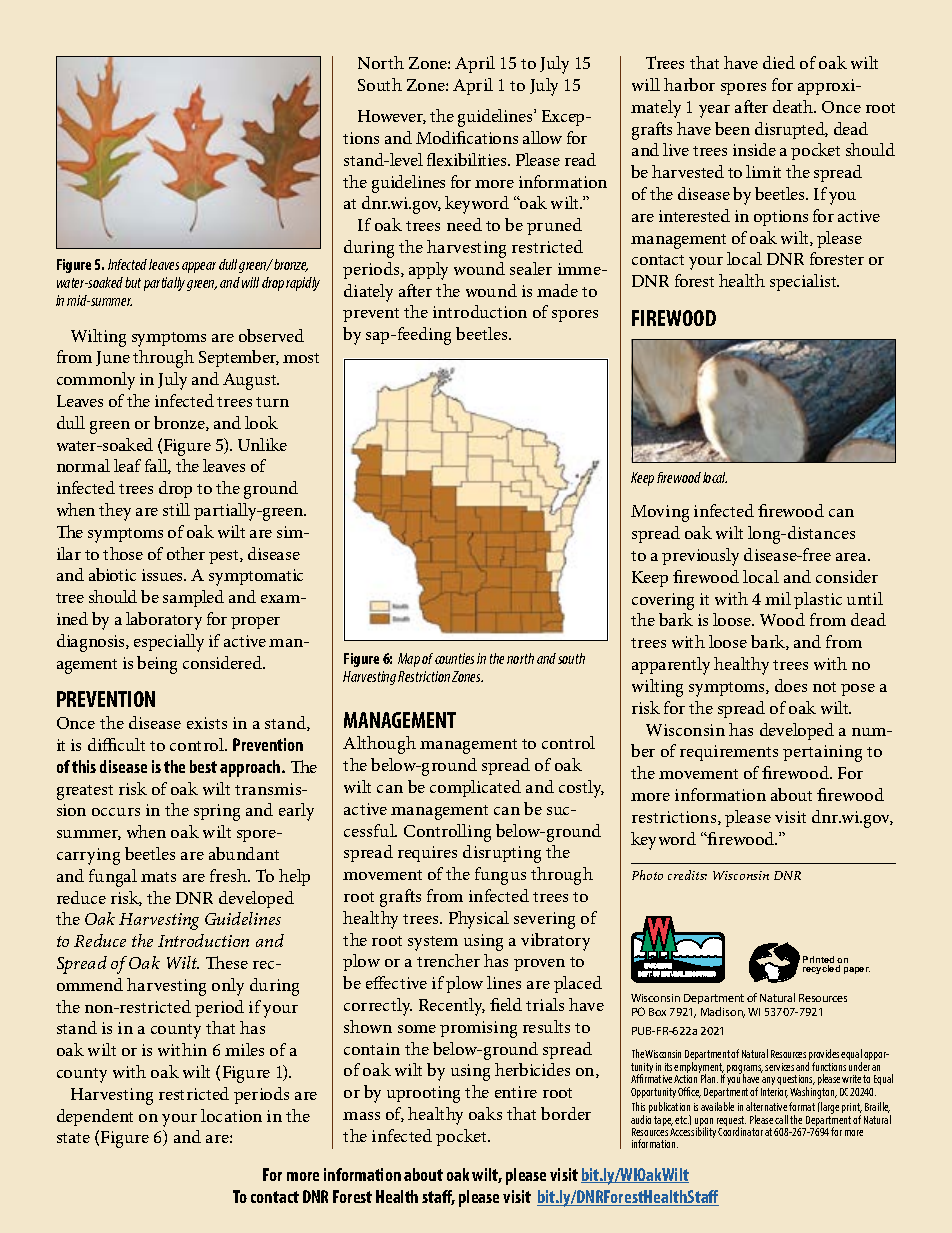 The height and width of the screenshot is (1233, 952). Describe the element at coordinates (822, 753) in the screenshot. I see `pertaining` at that location.
